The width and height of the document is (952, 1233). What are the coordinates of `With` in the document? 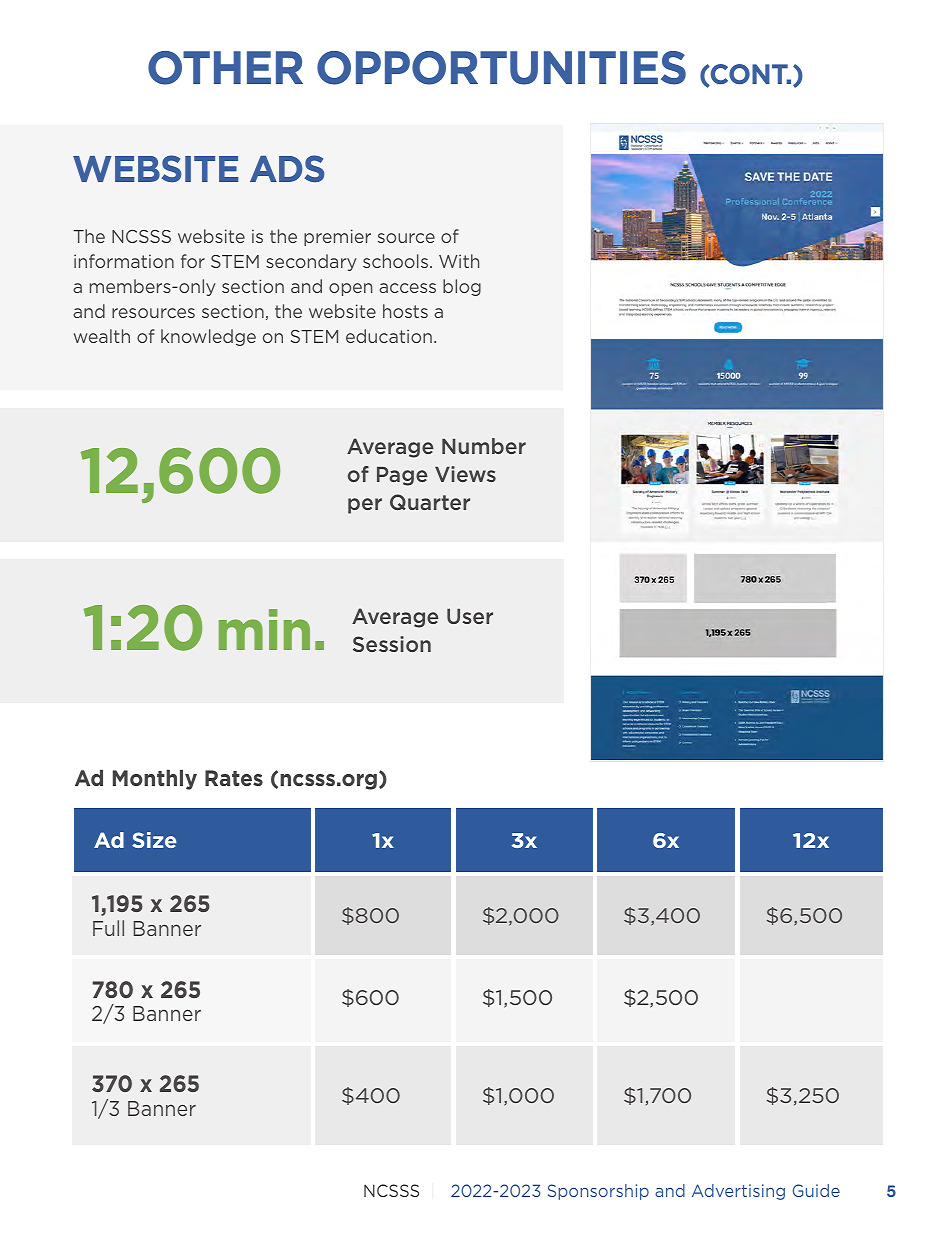 It's located at (459, 261).
